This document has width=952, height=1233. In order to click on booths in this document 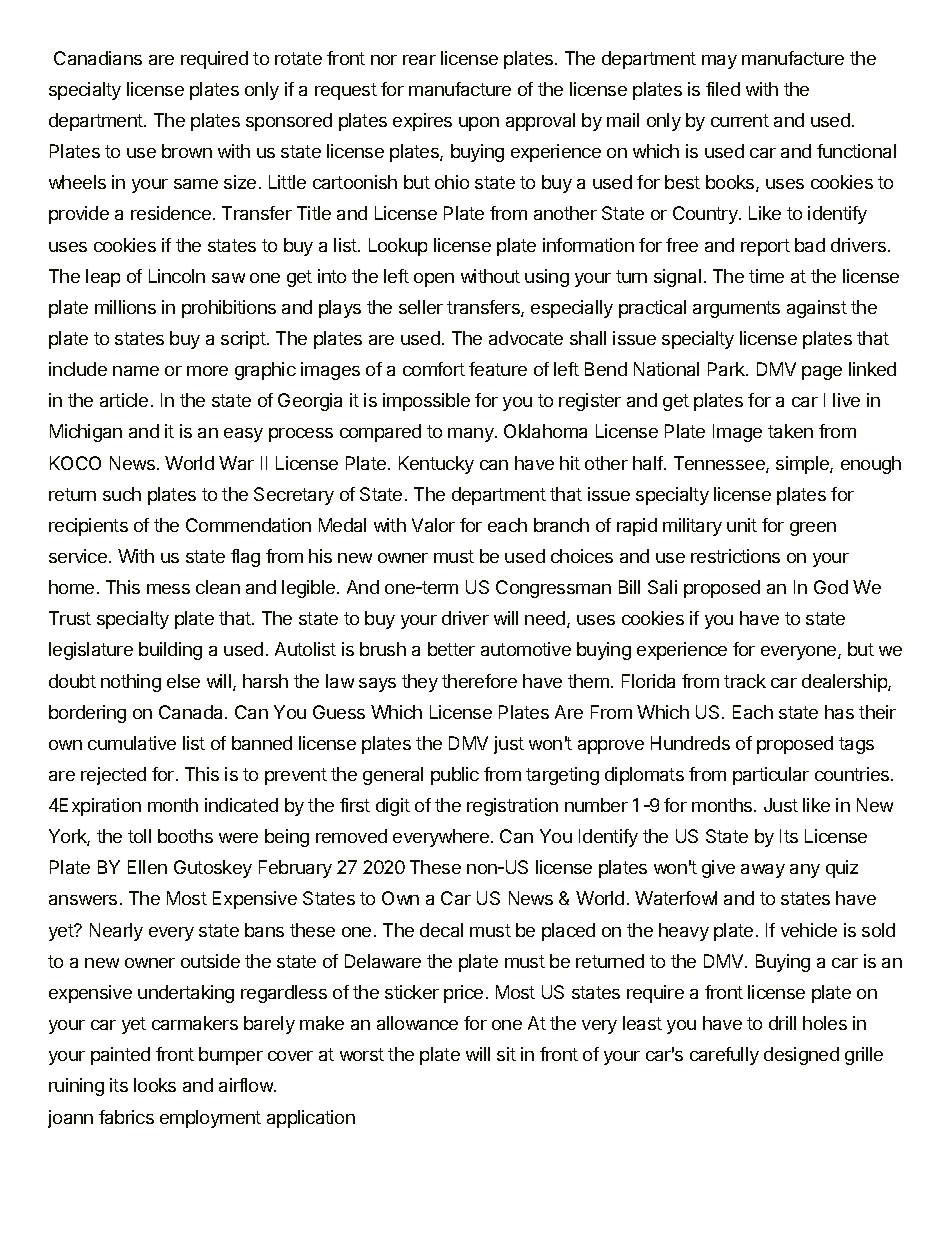, I will do `click(185, 836)`.
